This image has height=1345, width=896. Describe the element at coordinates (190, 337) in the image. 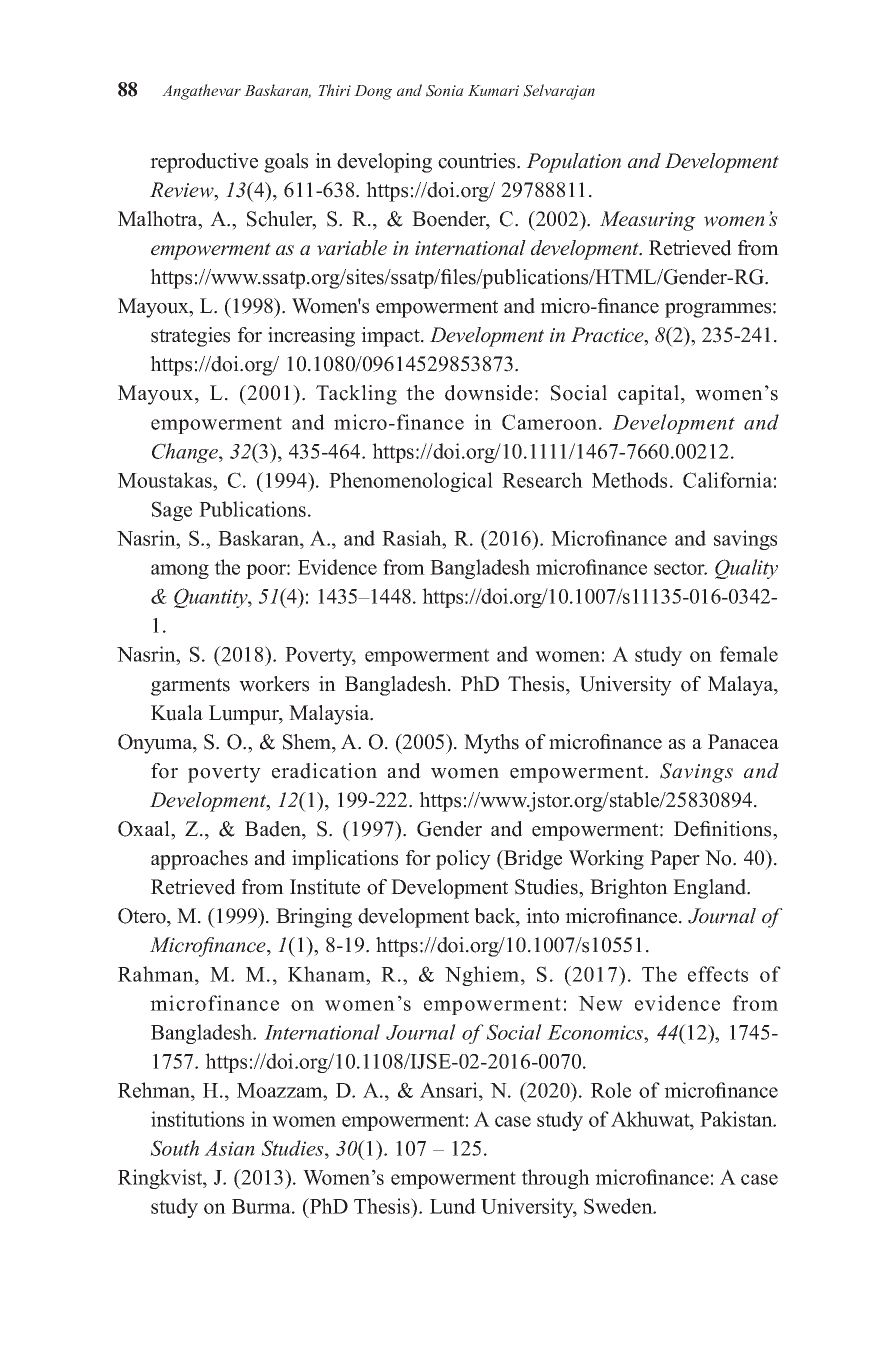

I see `strategies` at that location.
